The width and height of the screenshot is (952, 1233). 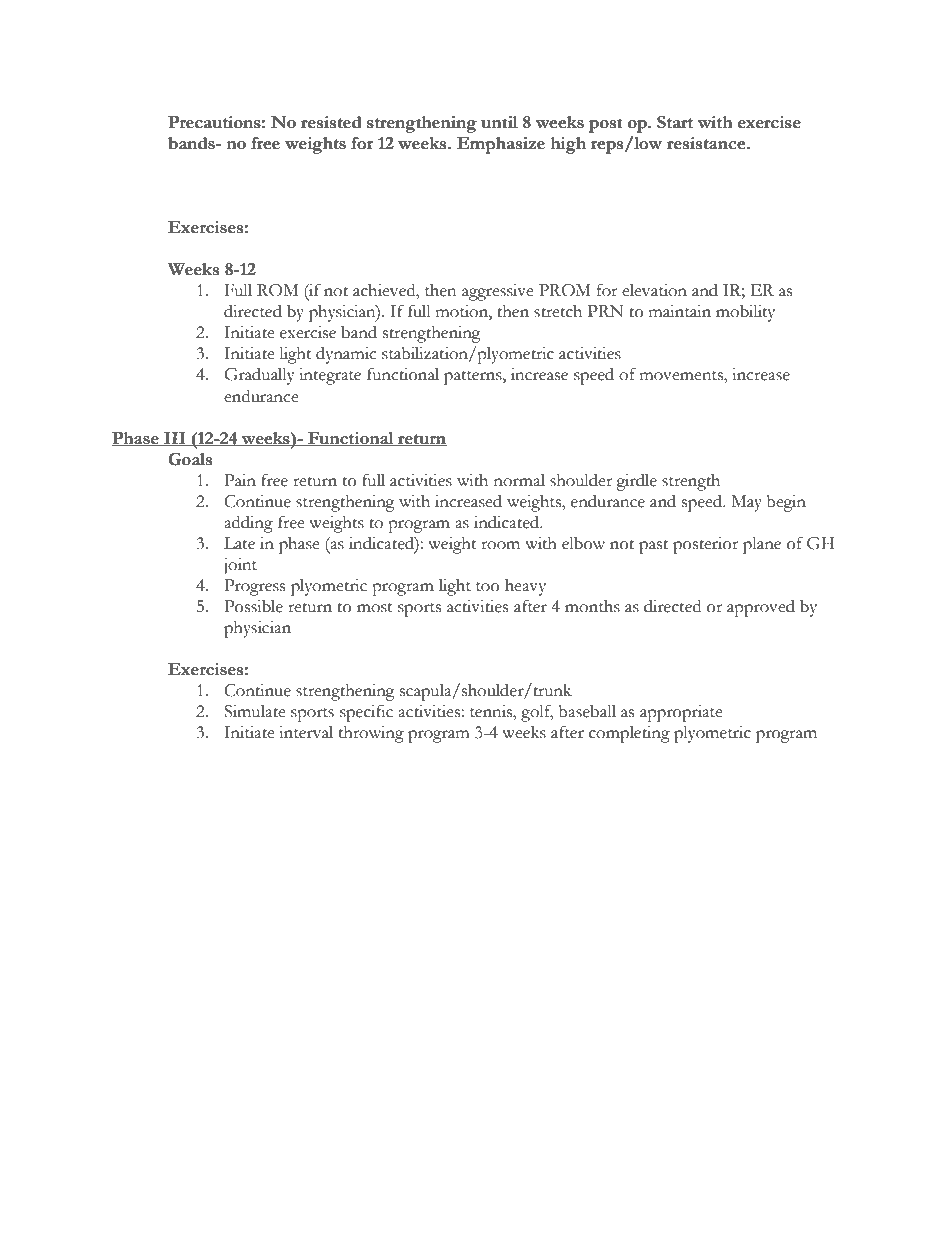 I want to click on plane, so click(x=762, y=545).
